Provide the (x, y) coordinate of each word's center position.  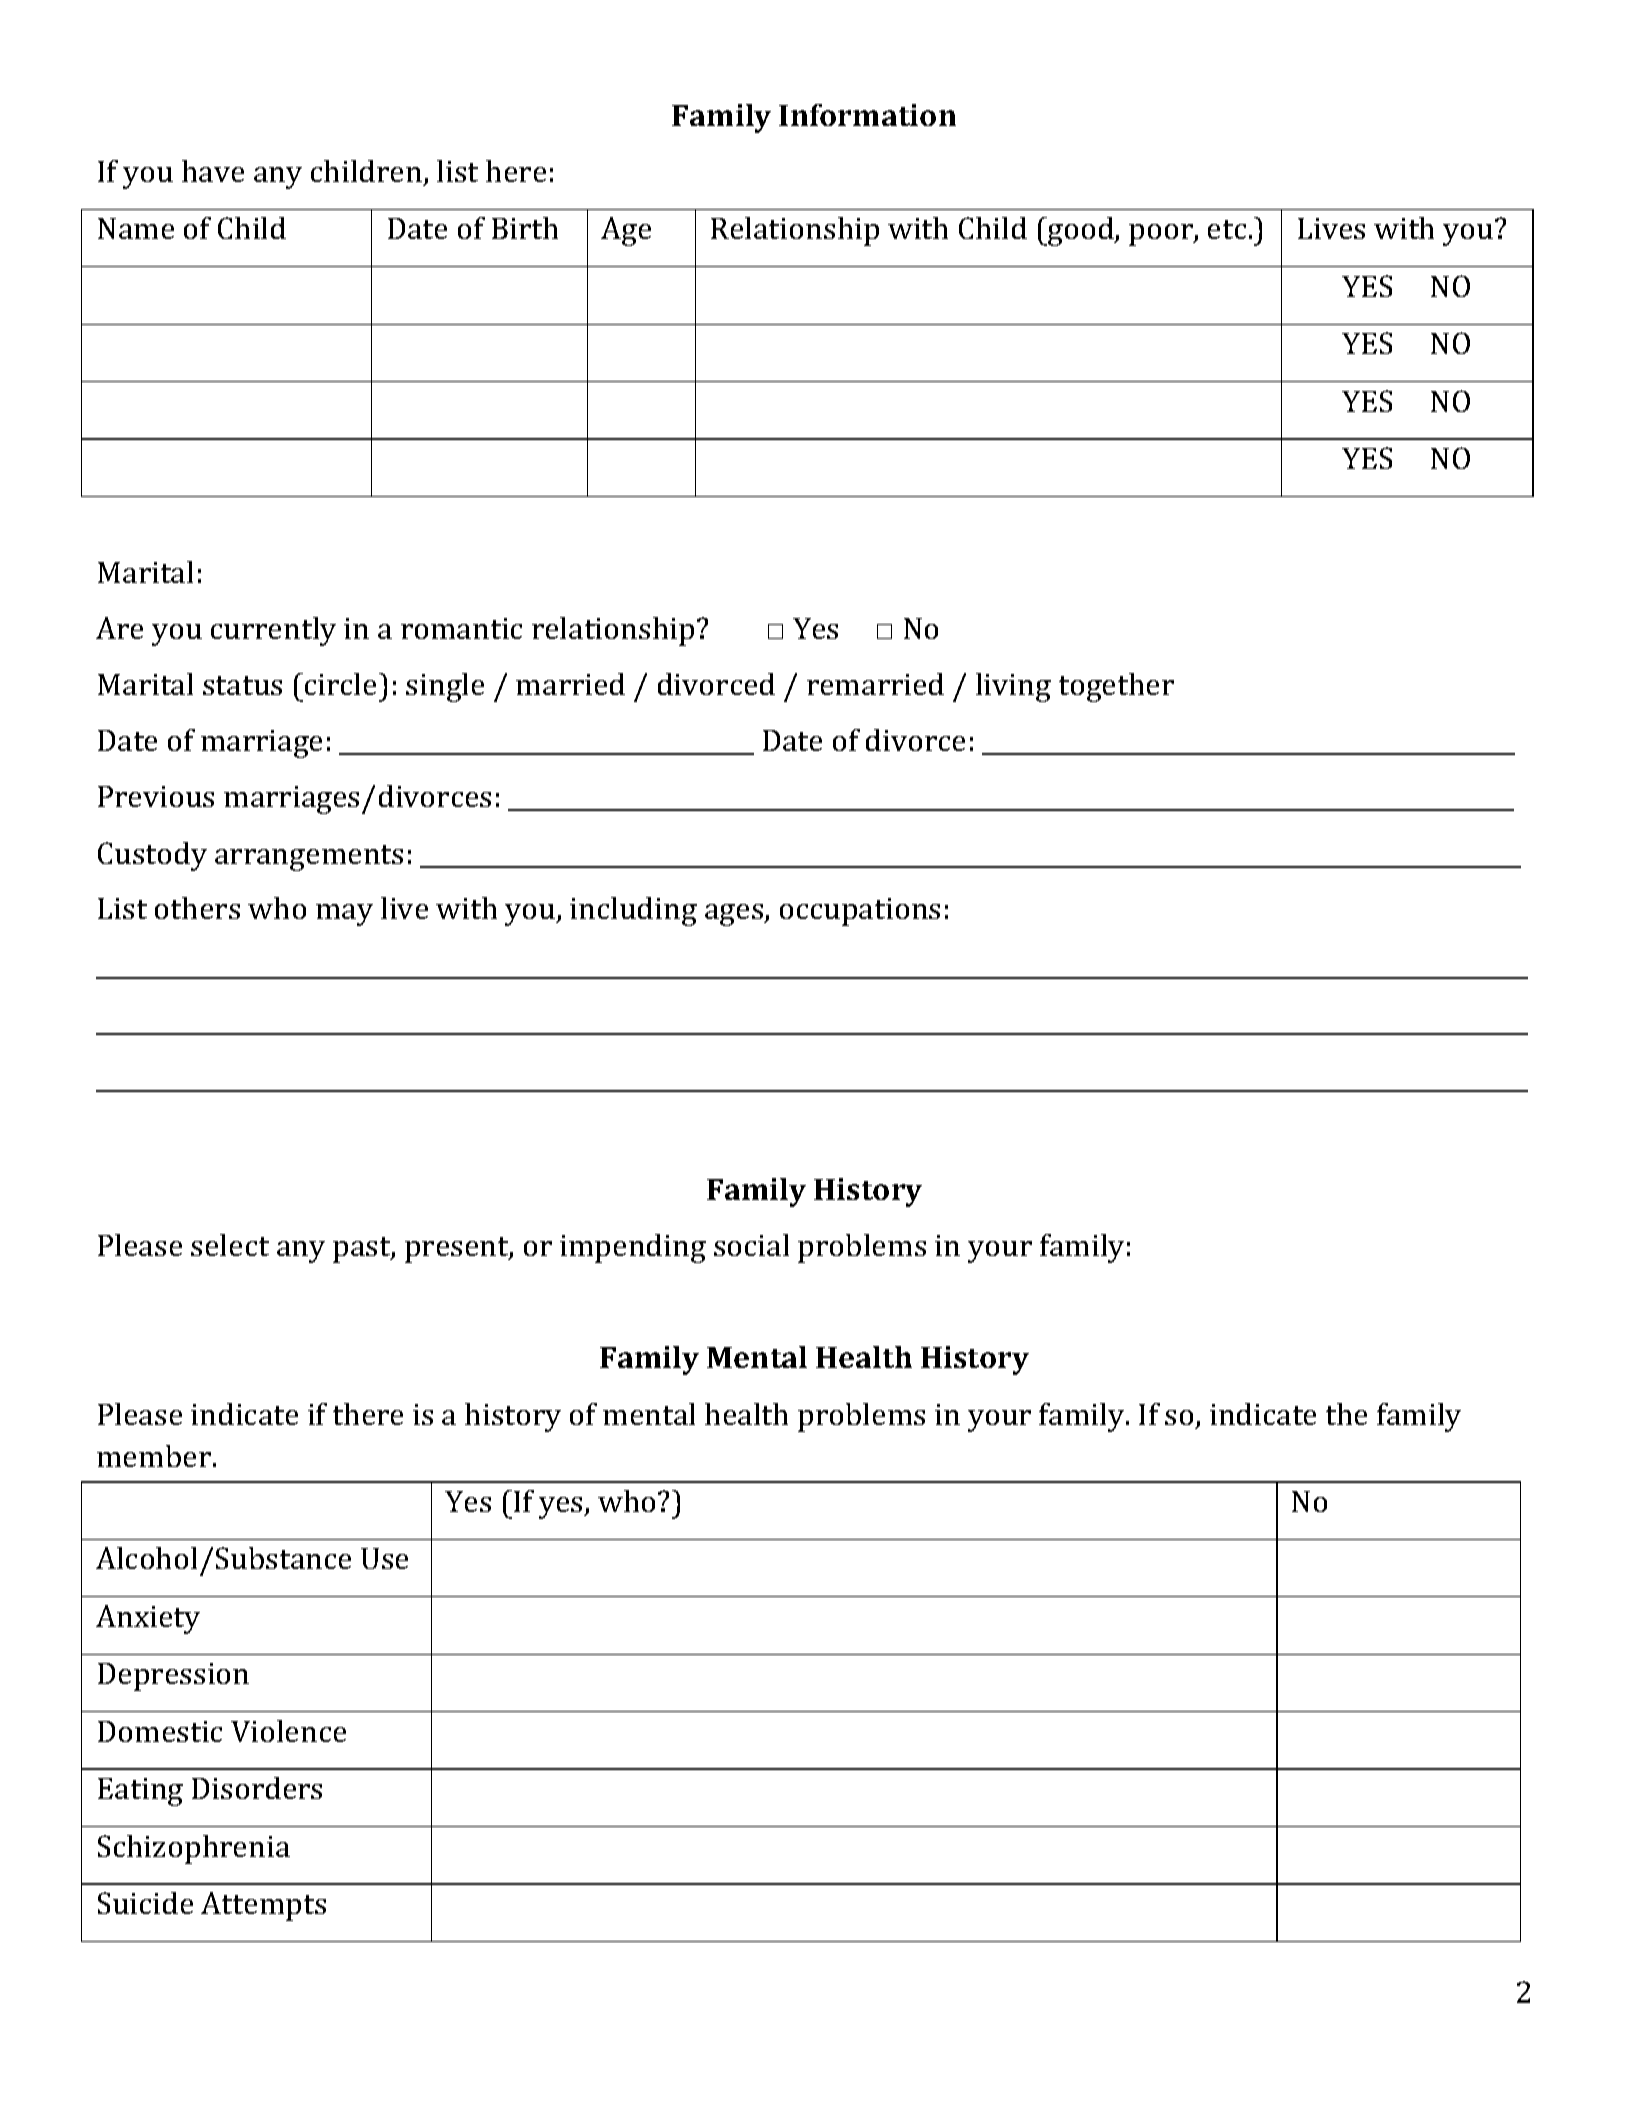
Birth (525, 228)
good (1081, 231)
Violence (288, 1731)
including (633, 911)
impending (633, 1248)
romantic (461, 628)
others (197, 908)
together (1116, 687)
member (154, 1456)
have (213, 171)
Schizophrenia (194, 1849)
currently (273, 631)
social (751, 1245)
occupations (860, 912)
